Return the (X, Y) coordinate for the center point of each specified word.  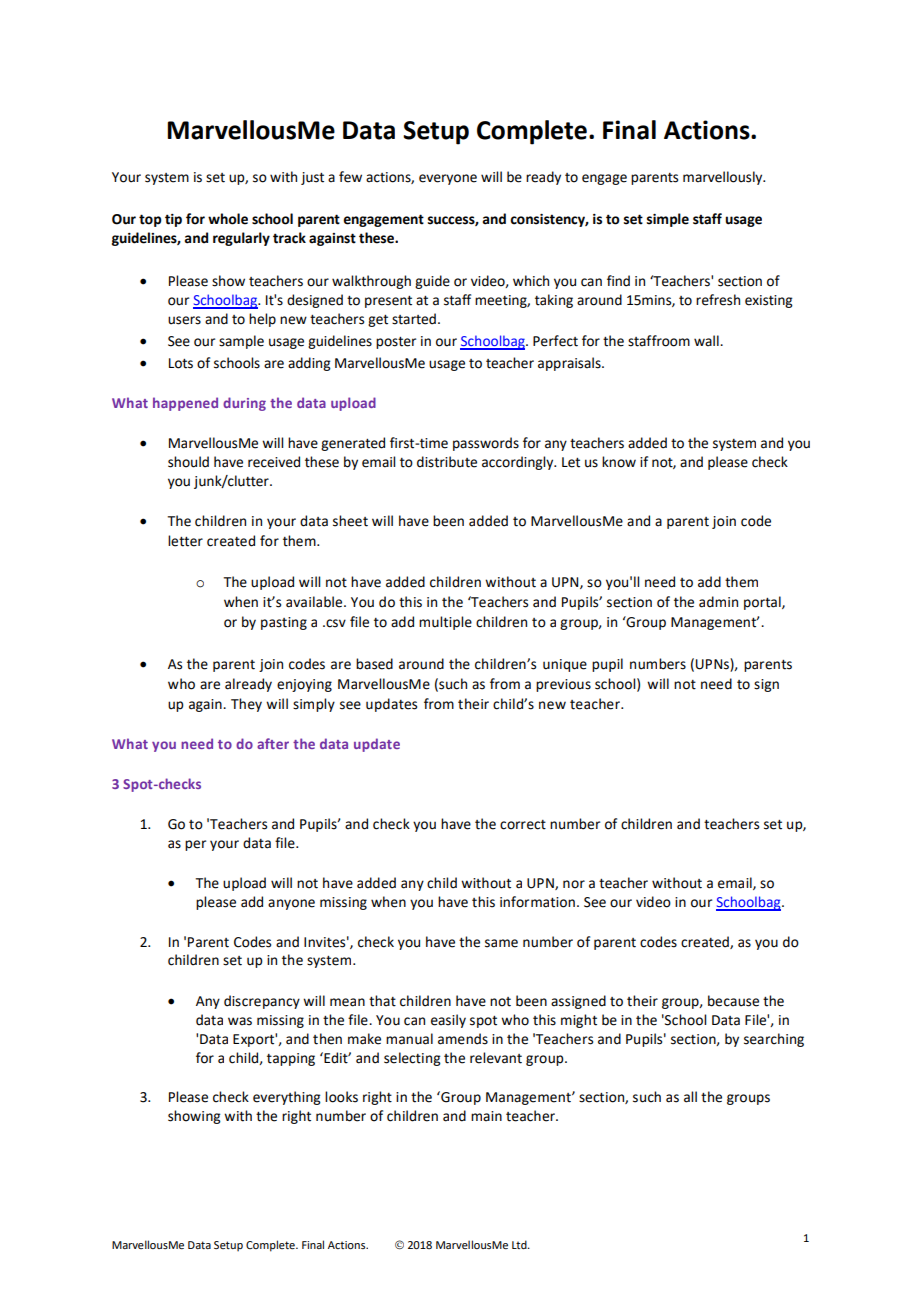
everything (287, 1098)
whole (228, 219)
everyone (448, 179)
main (486, 1116)
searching (774, 1040)
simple (668, 220)
